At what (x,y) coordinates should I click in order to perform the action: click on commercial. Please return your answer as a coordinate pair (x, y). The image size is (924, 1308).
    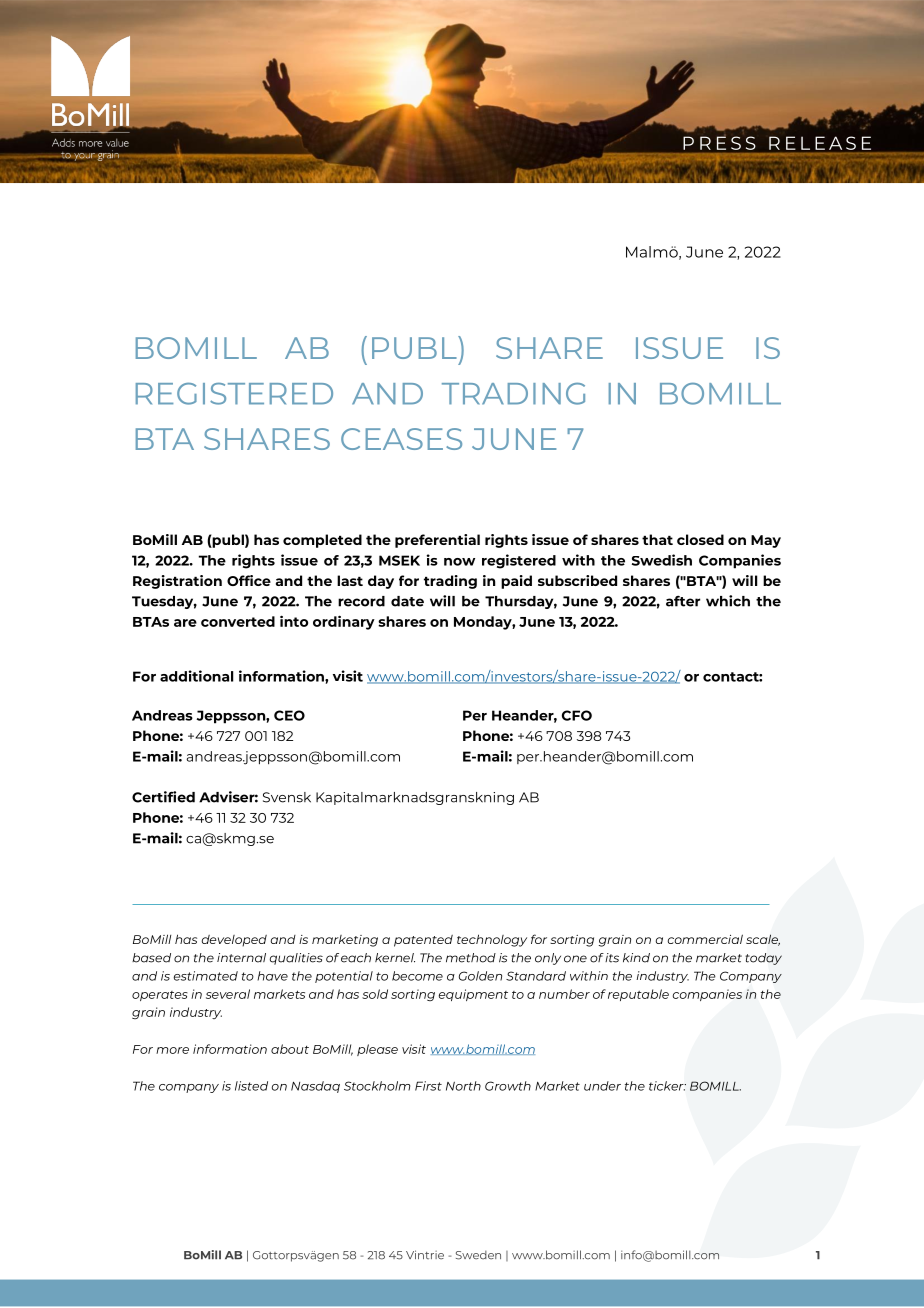
    Looking at the image, I should click on (705, 939).
